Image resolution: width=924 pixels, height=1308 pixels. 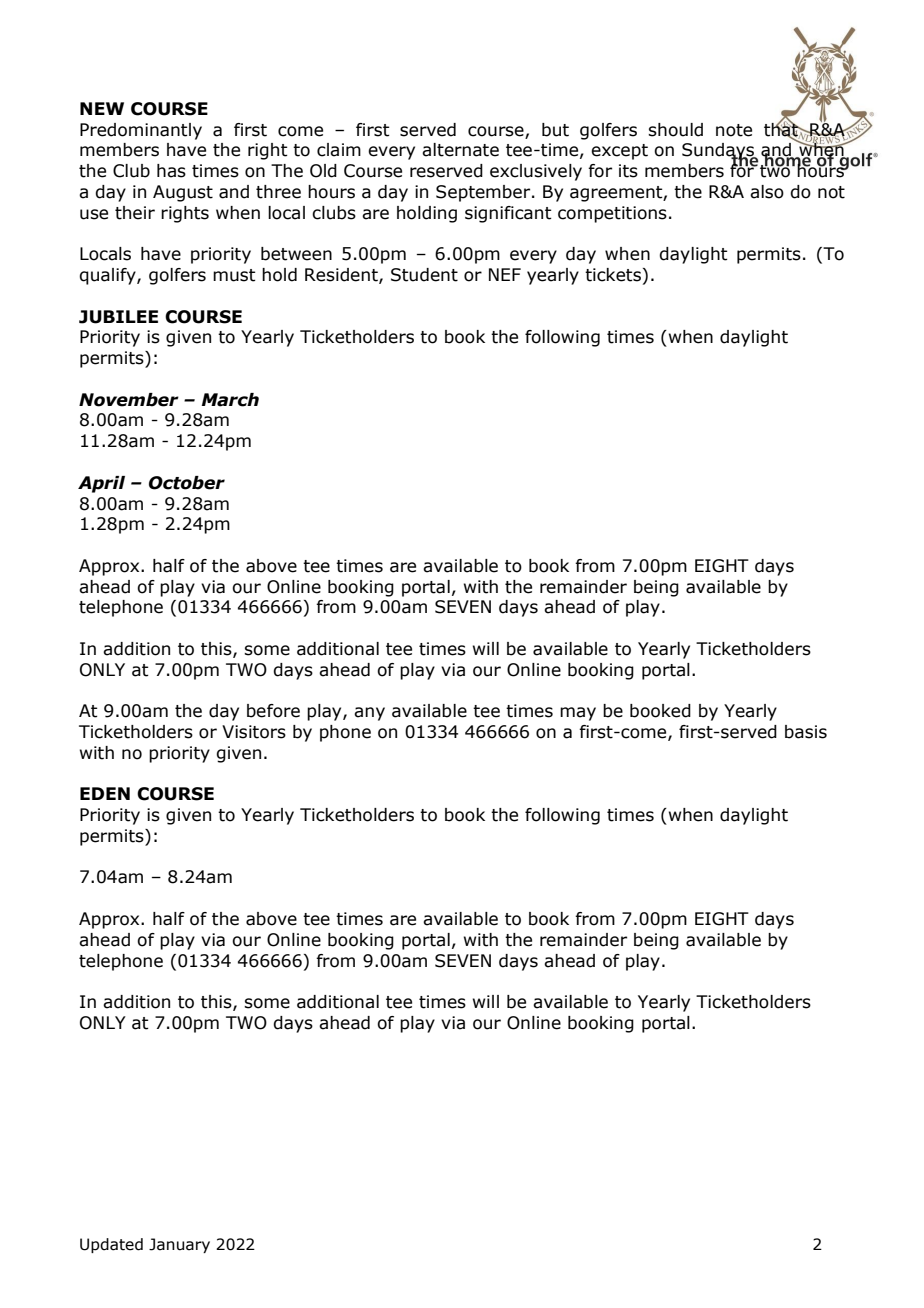 What do you see at coordinates (460, 150) in the page?
I see `alternate` at bounding box center [460, 150].
